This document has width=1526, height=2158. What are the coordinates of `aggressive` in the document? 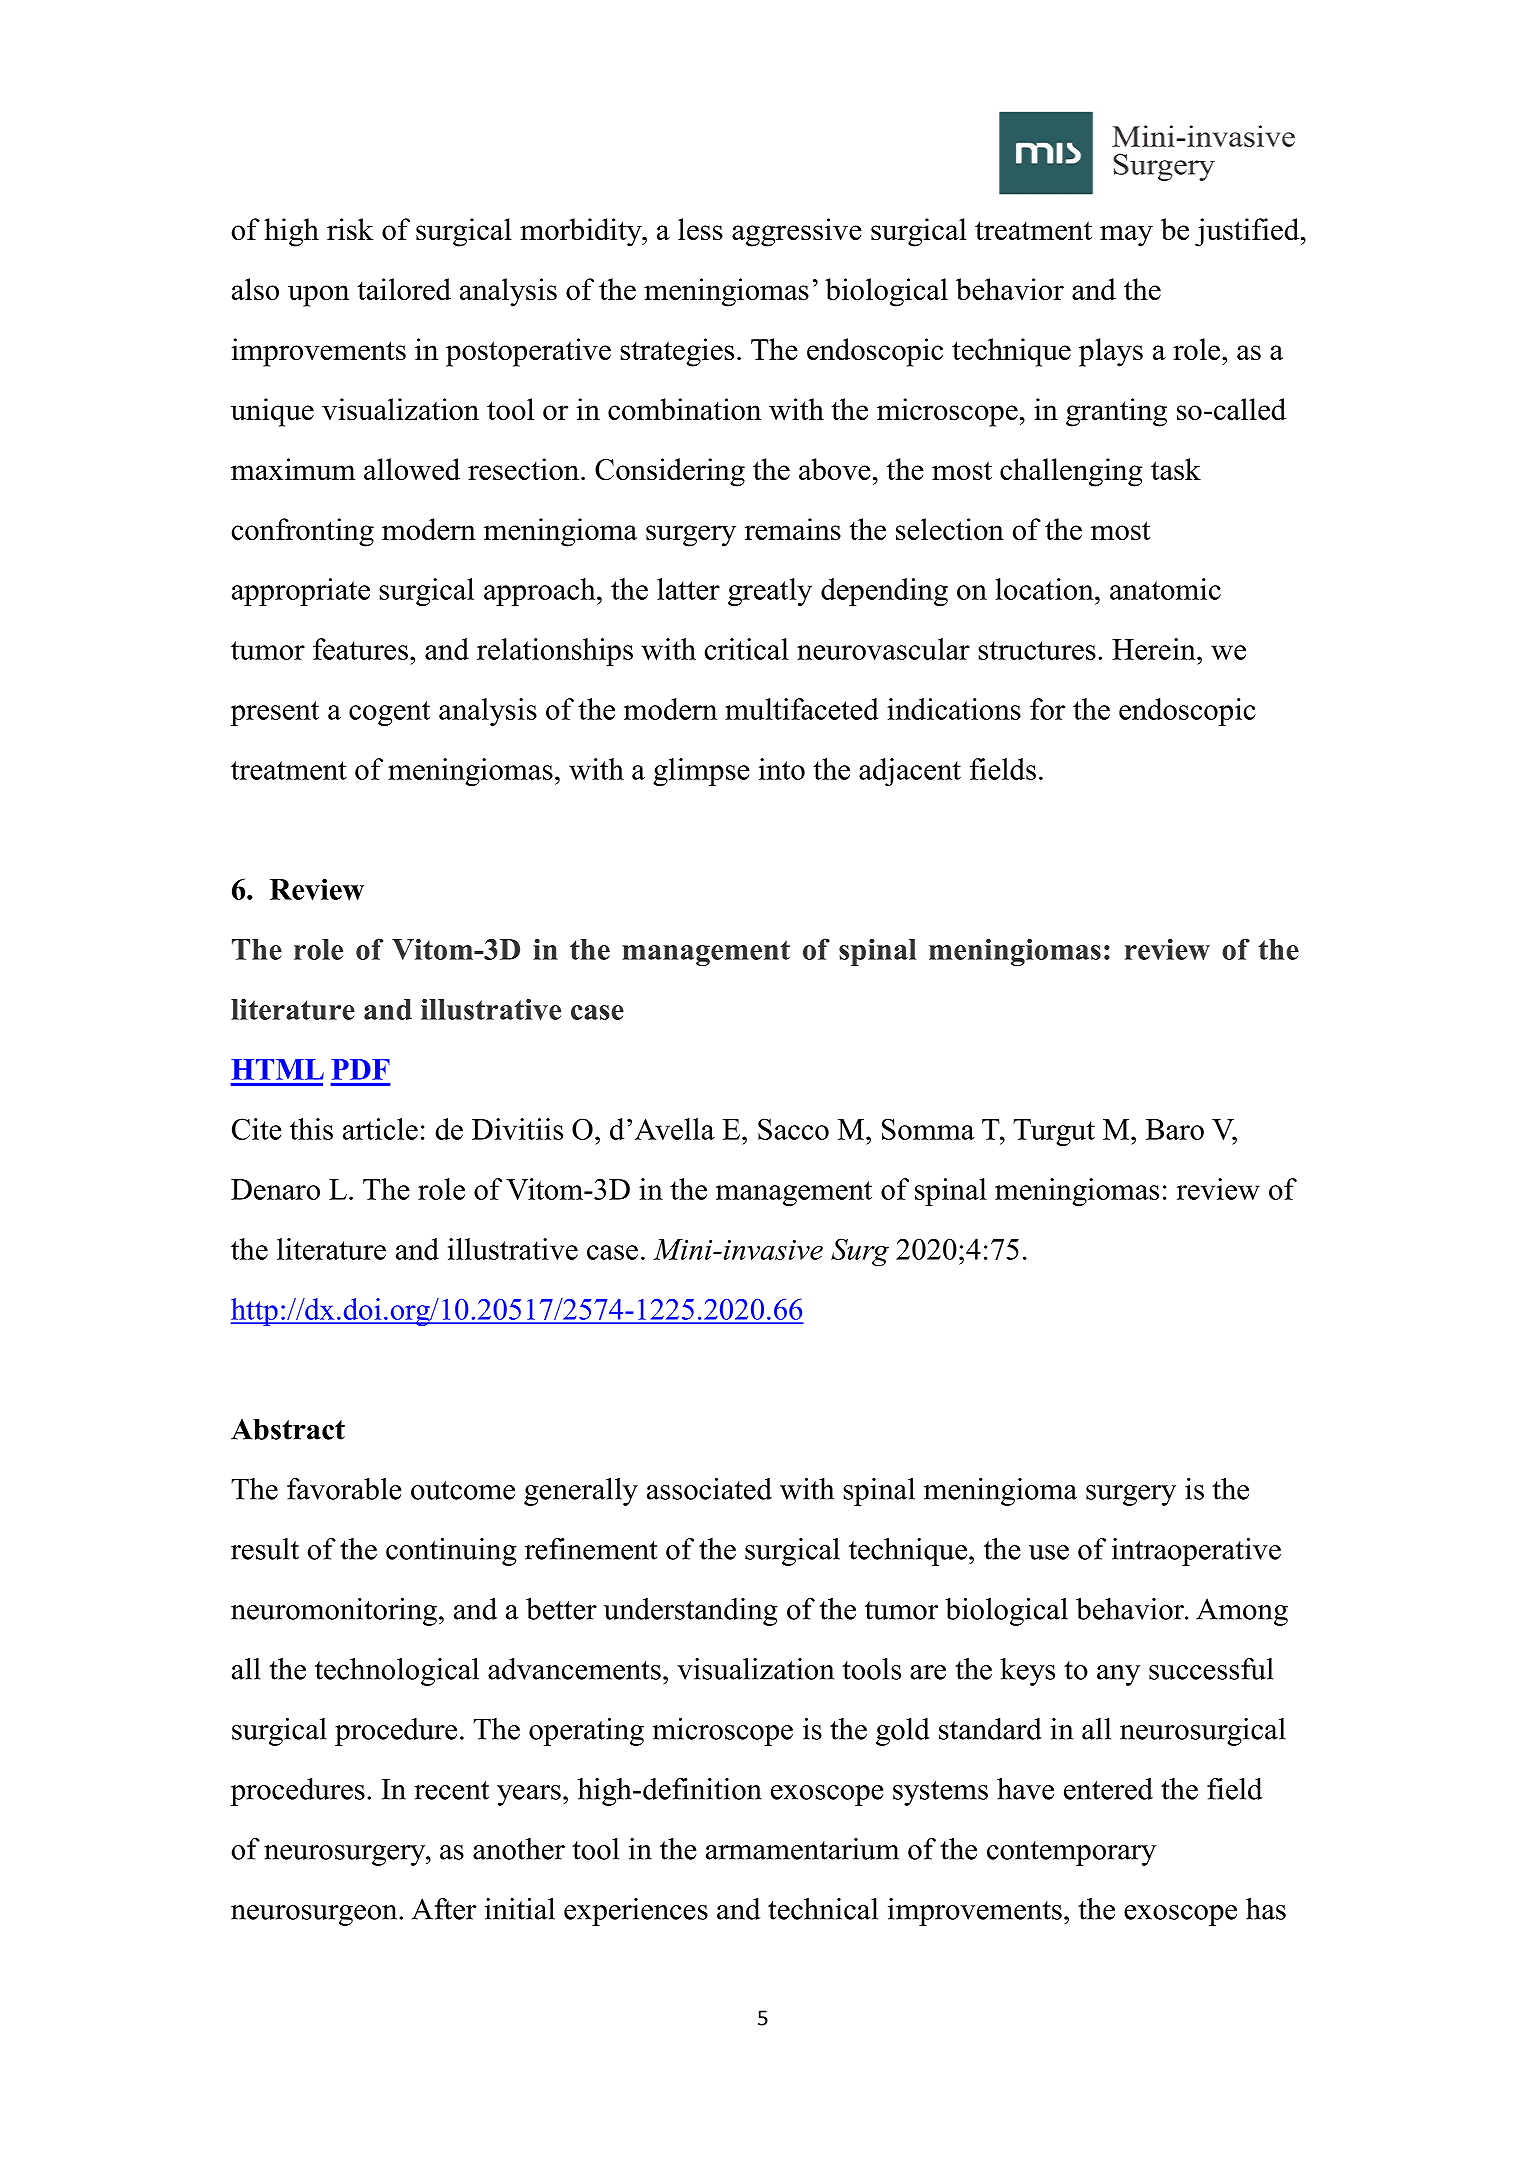 It's located at (797, 232).
